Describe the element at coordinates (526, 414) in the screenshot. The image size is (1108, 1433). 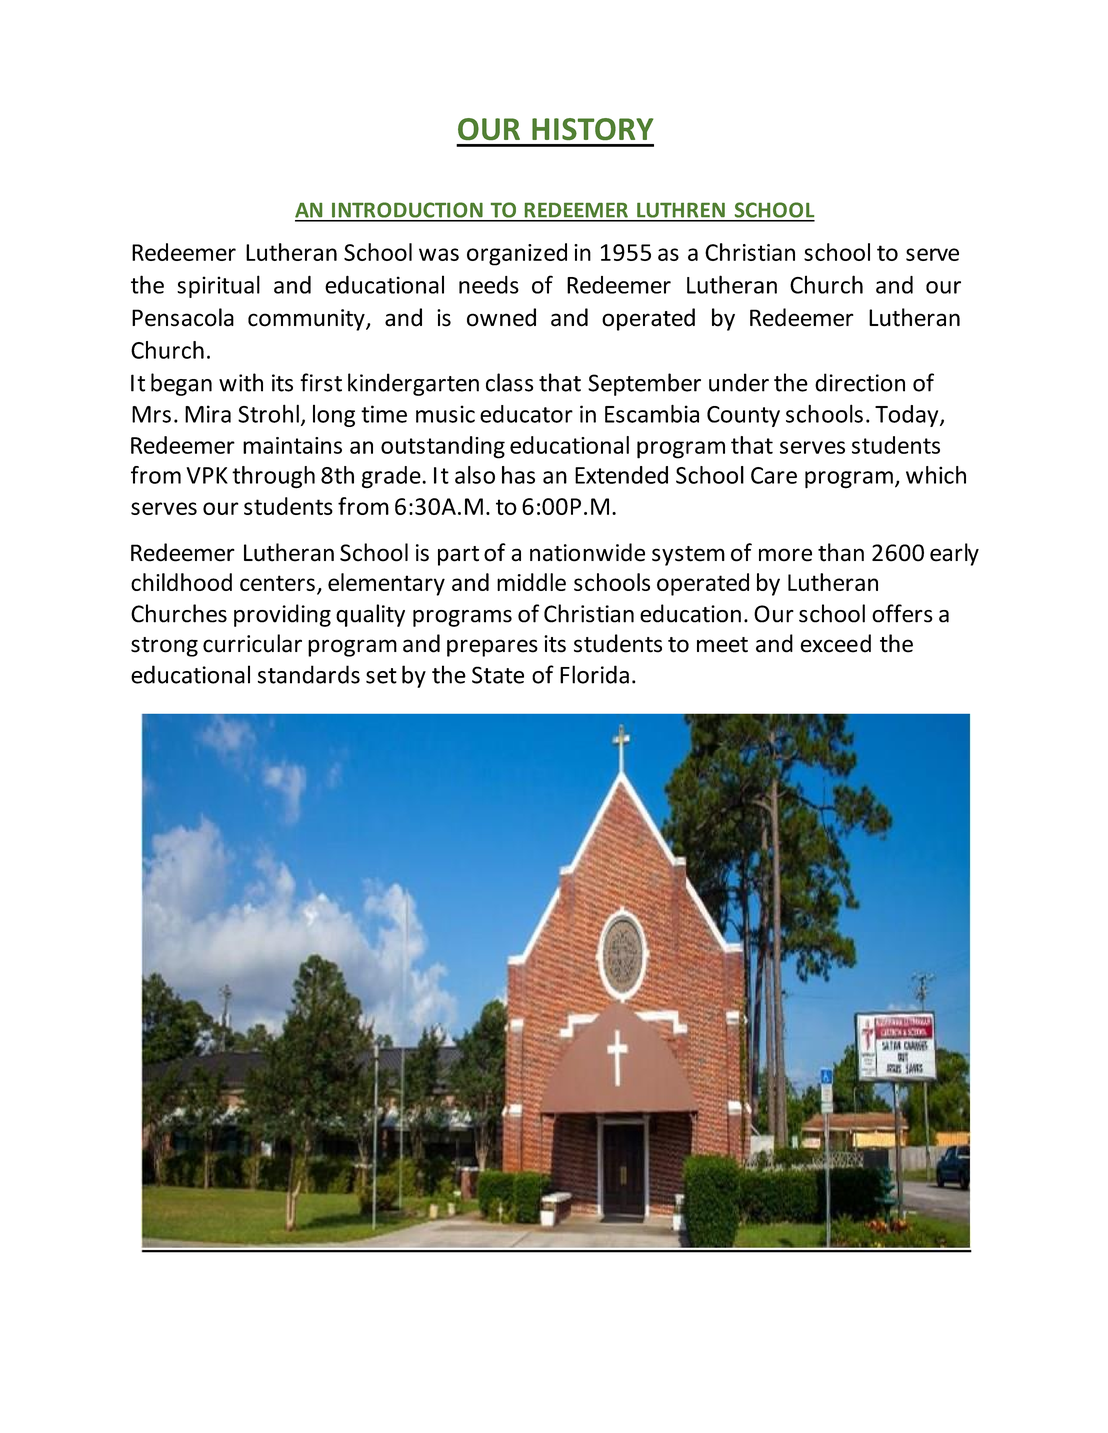
I see `educator` at that location.
